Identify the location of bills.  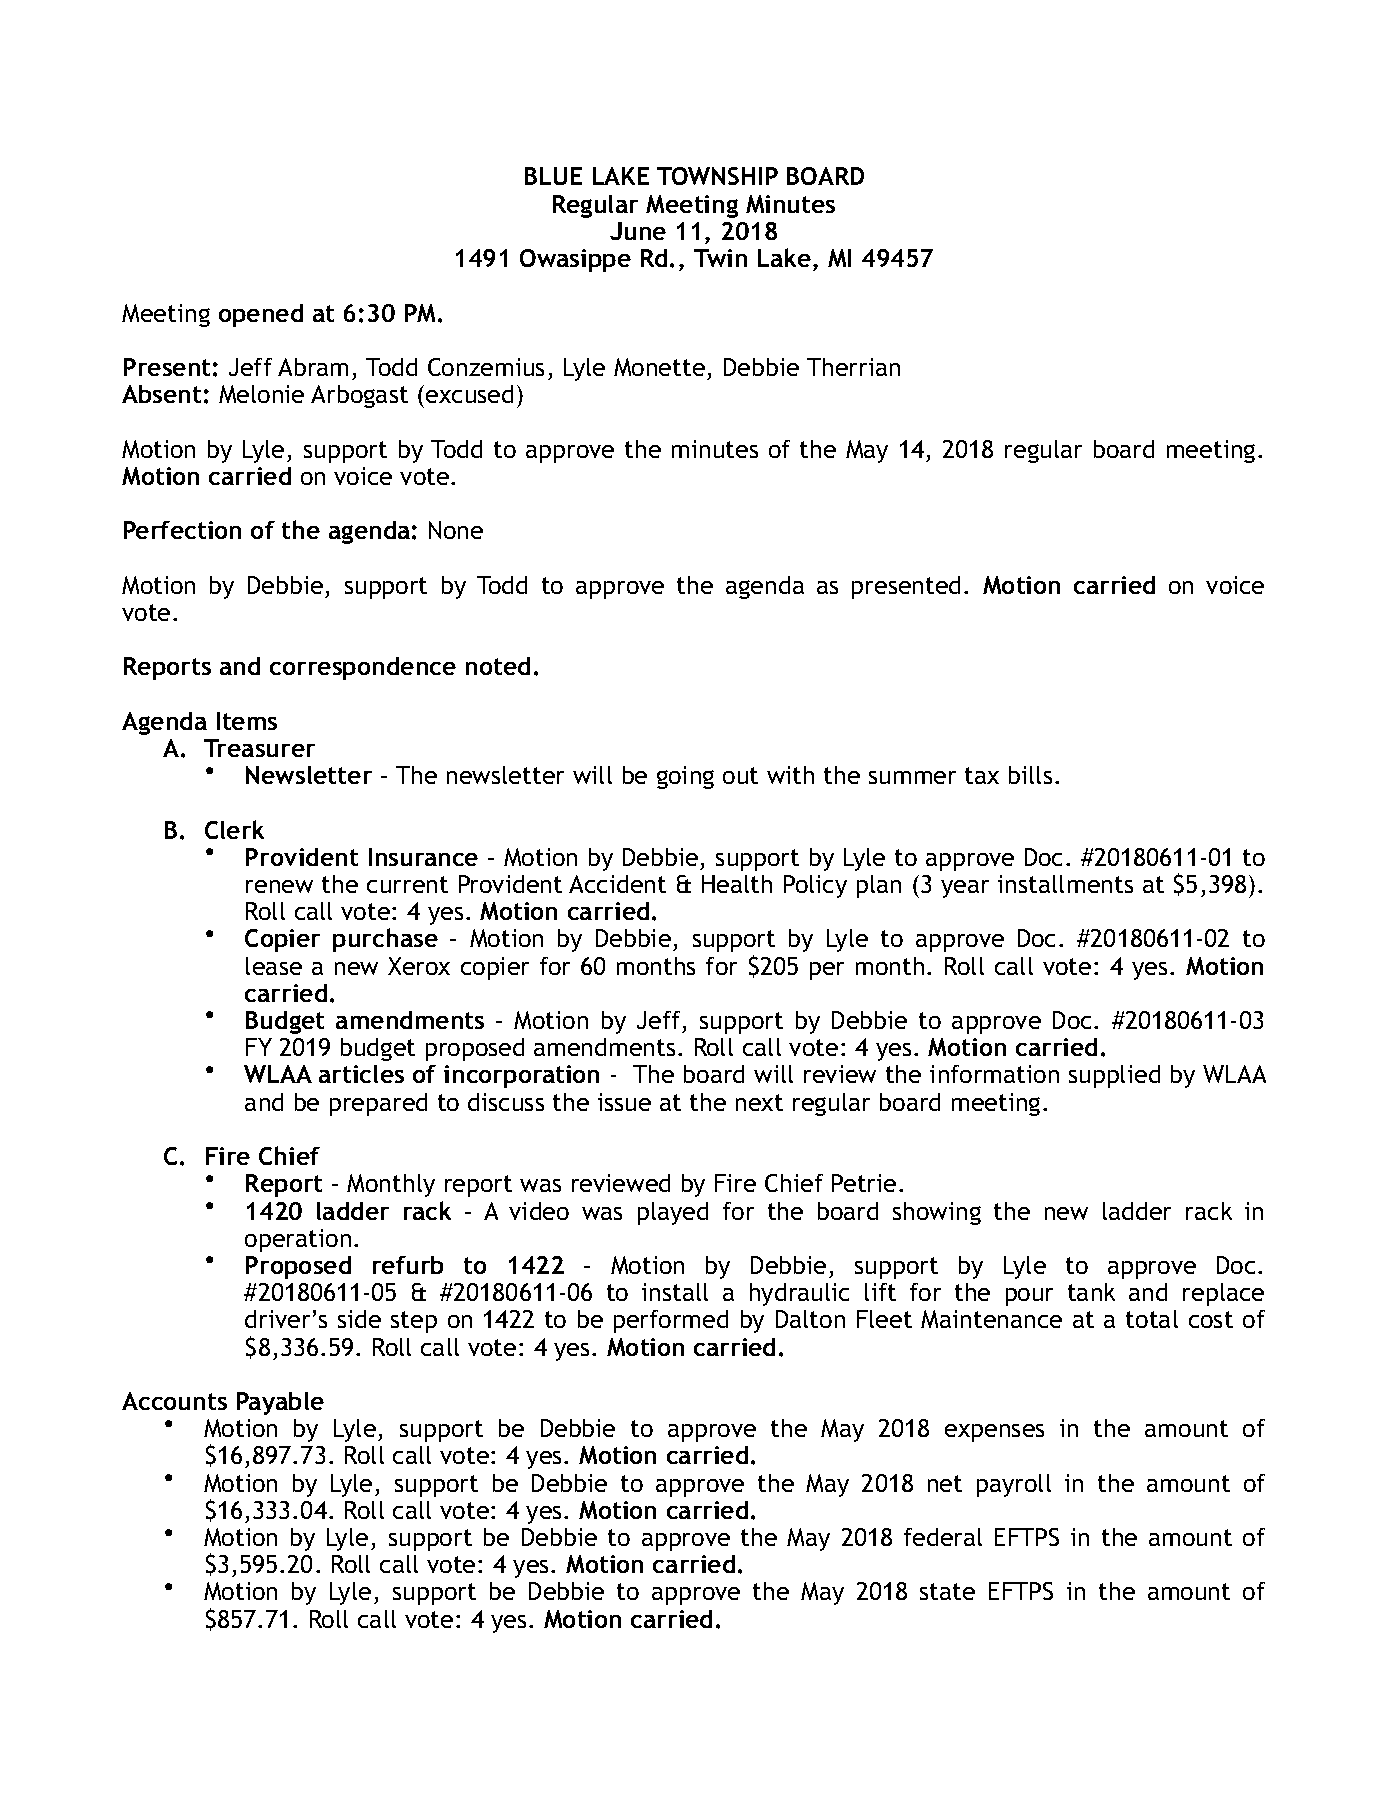
(1030, 775).
